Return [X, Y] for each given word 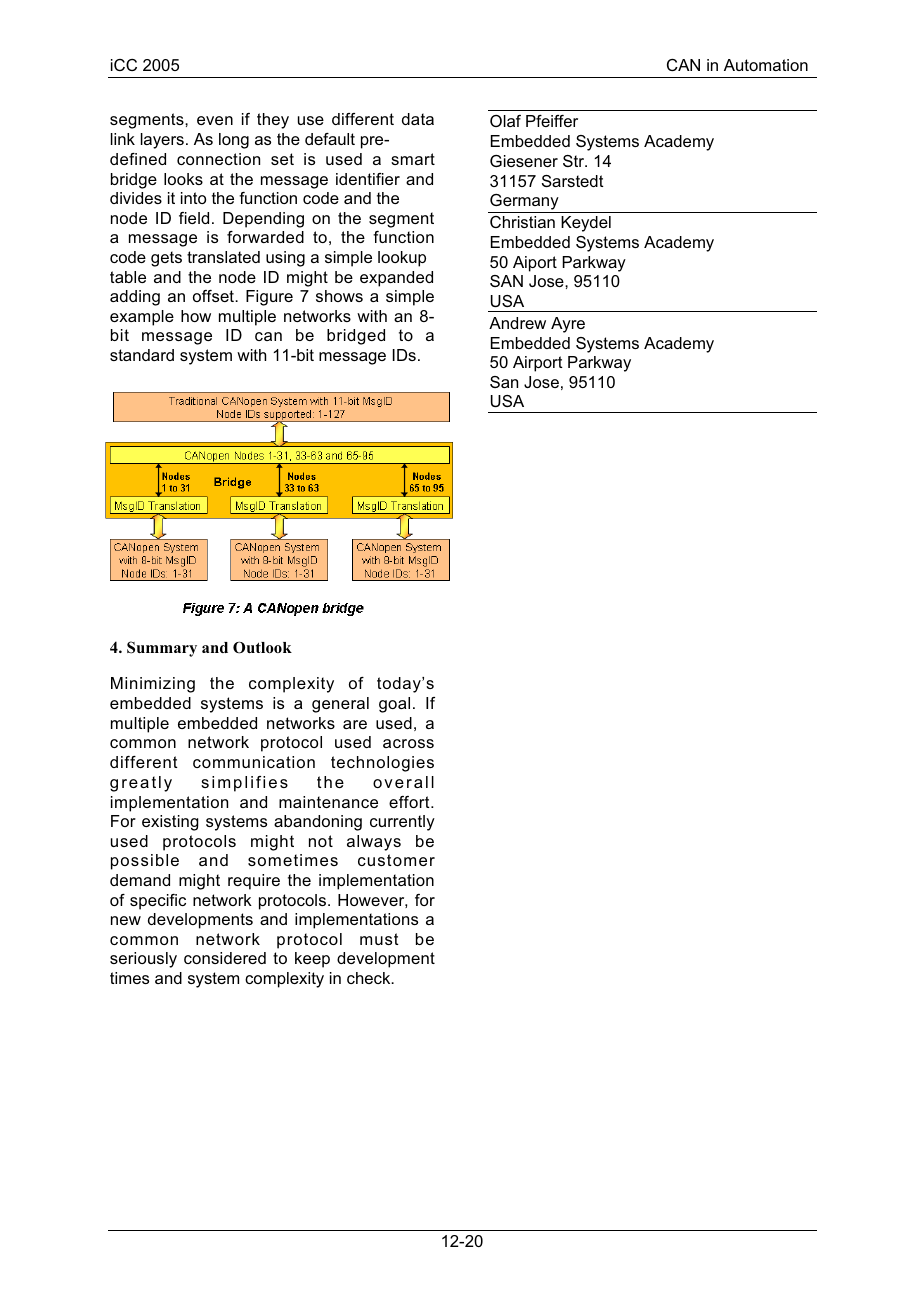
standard [142, 355]
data [418, 119]
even [215, 120]
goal [394, 705]
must [379, 939]
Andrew [517, 323]
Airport [538, 364]
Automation [766, 65]
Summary [162, 649]
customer [396, 860]
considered [225, 958]
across [408, 743]
